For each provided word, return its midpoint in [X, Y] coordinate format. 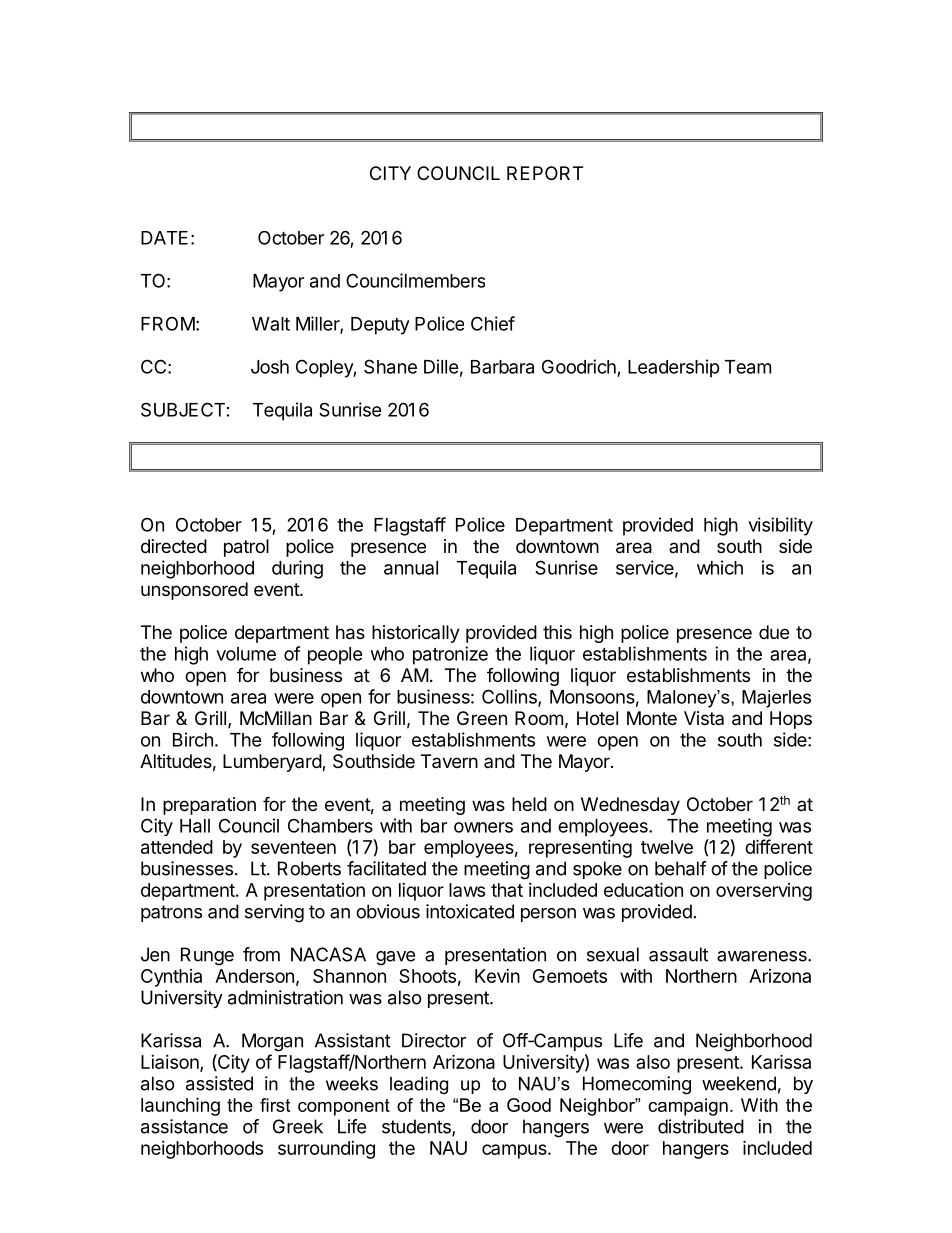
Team [748, 367]
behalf [681, 868]
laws [467, 890]
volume [246, 654]
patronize [450, 655]
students [417, 1127]
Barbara [502, 367]
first [275, 1105]
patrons [171, 913]
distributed [701, 1126]
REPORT [545, 173]
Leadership [674, 368]
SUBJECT [183, 409]
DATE [164, 238]
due [774, 632]
